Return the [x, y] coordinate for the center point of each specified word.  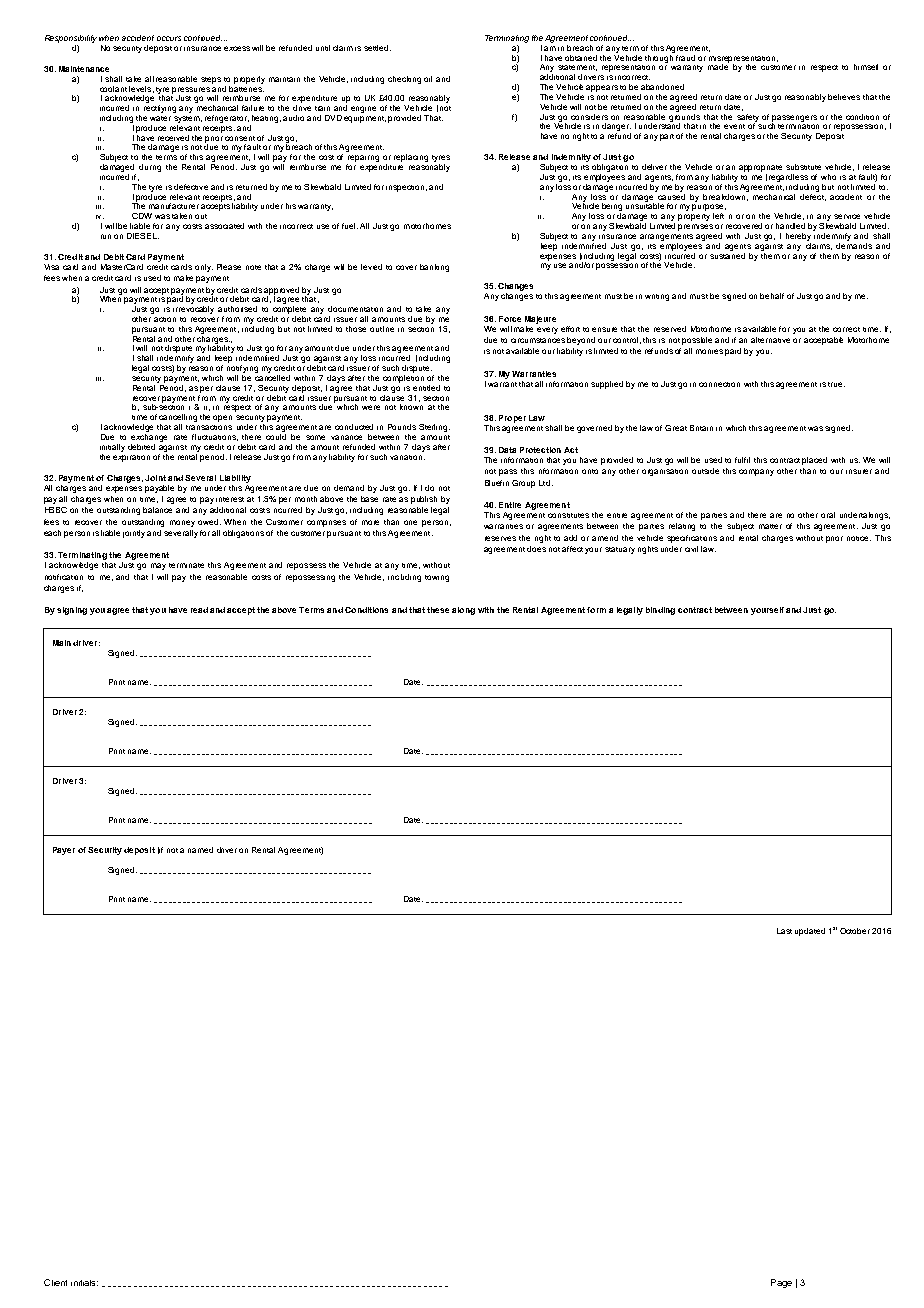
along [463, 611]
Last [784, 931]
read [199, 610]
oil [428, 79]
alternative [770, 340]
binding [660, 611]
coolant [113, 89]
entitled [426, 388]
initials [84, 1283]
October [855, 931]
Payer [64, 851]
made [718, 66]
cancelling [178, 419]
